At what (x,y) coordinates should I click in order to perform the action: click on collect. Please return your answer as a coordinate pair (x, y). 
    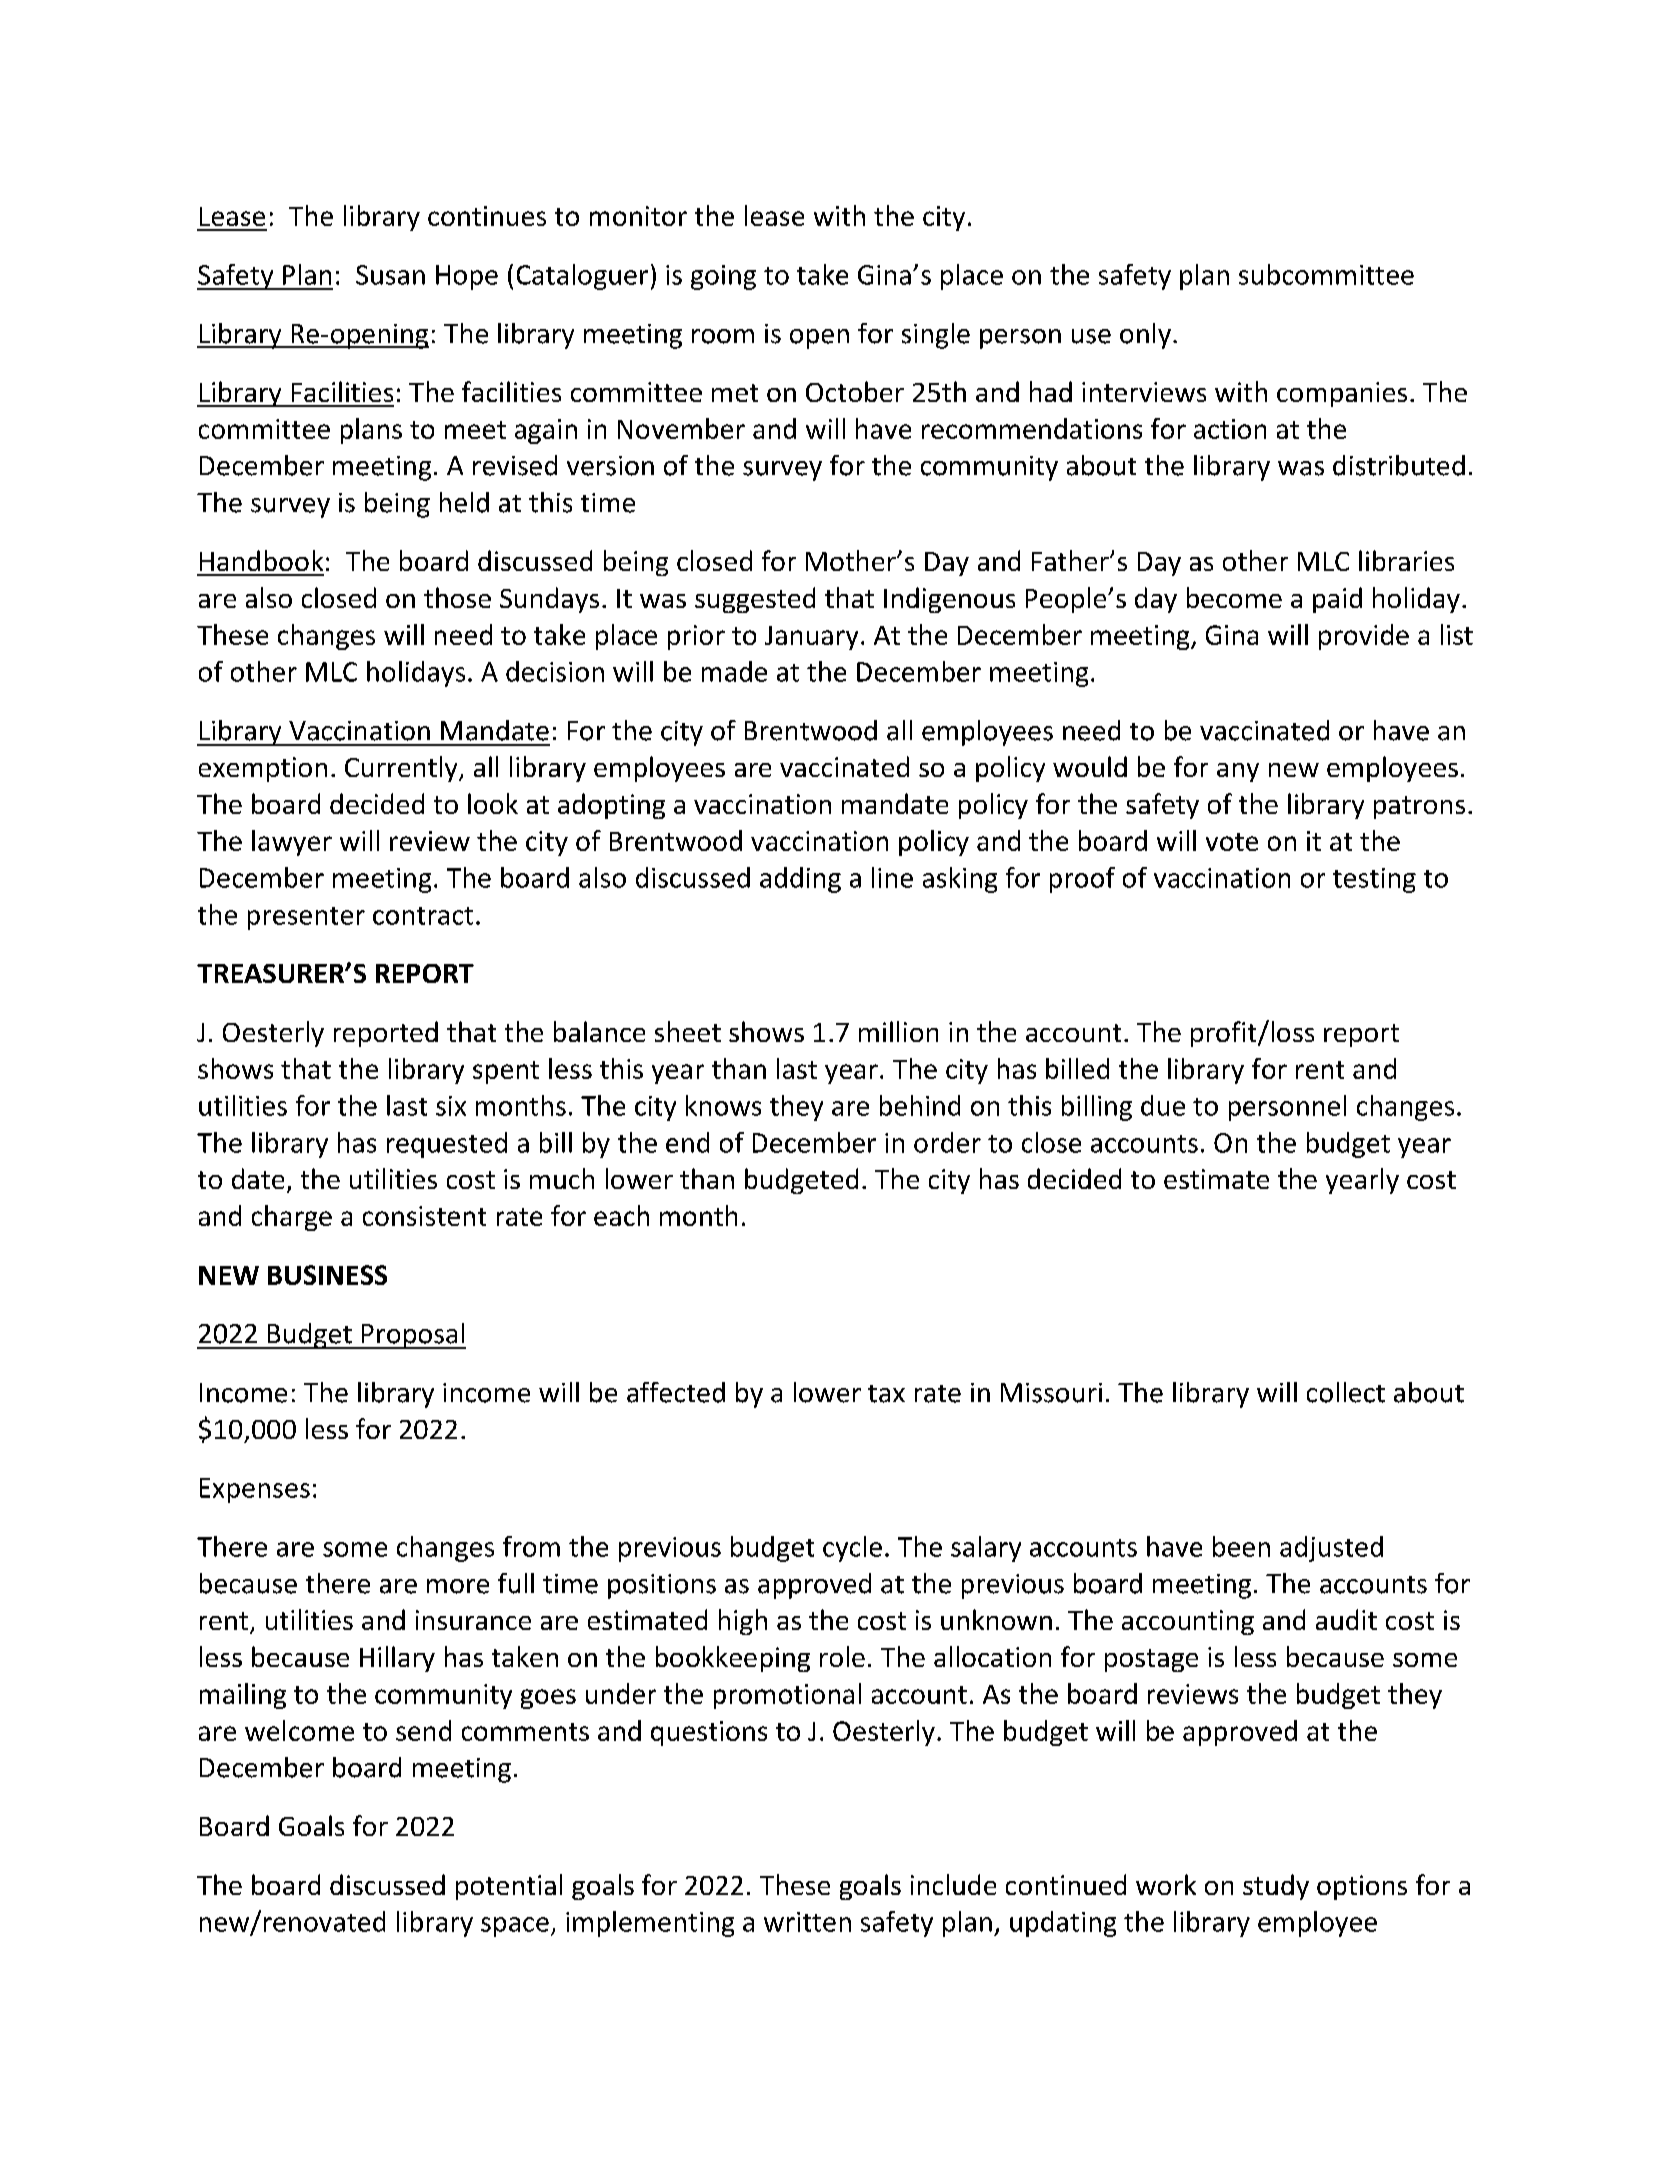
    Looking at the image, I should click on (1346, 1392).
